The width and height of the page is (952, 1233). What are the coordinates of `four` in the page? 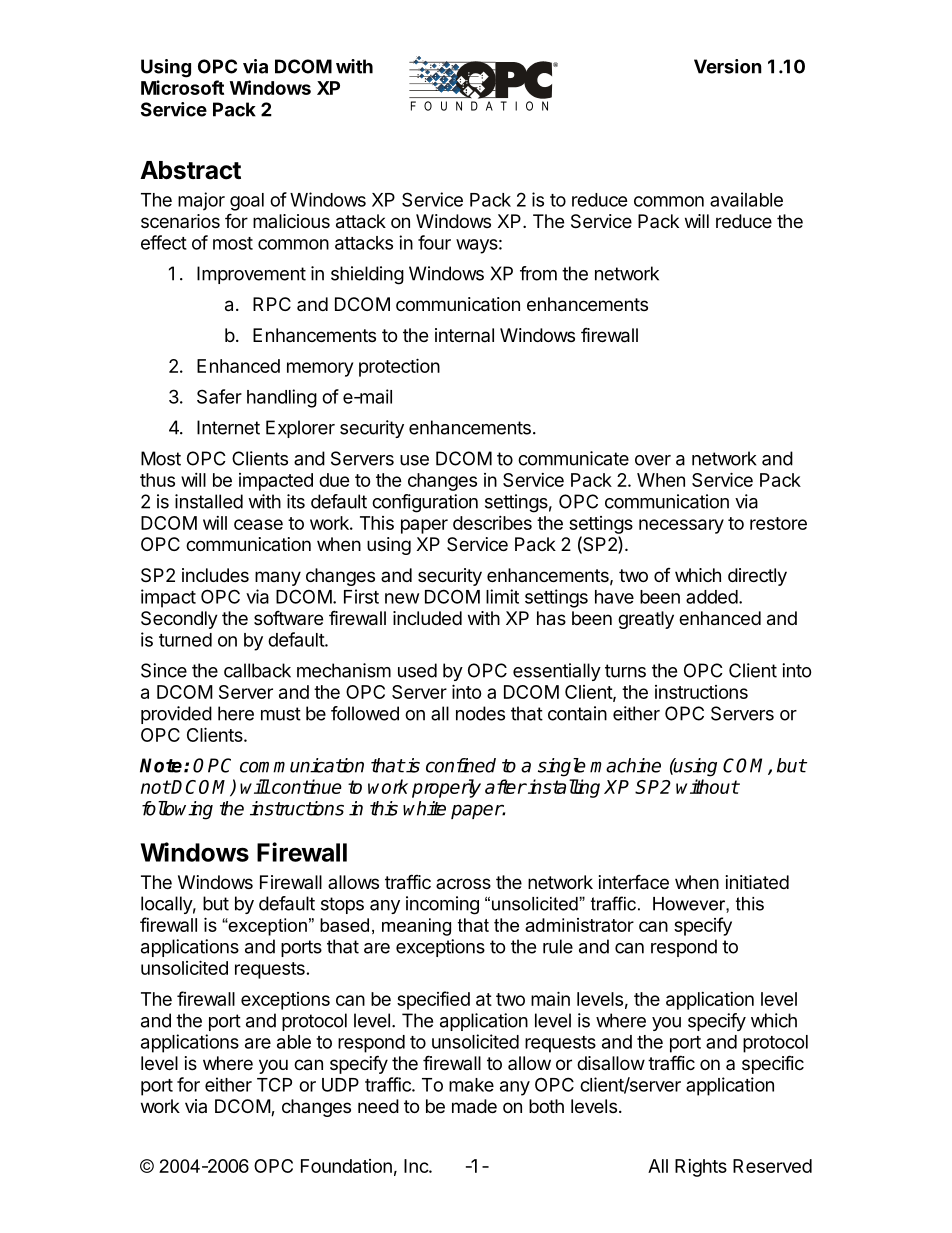 It's located at (434, 242).
